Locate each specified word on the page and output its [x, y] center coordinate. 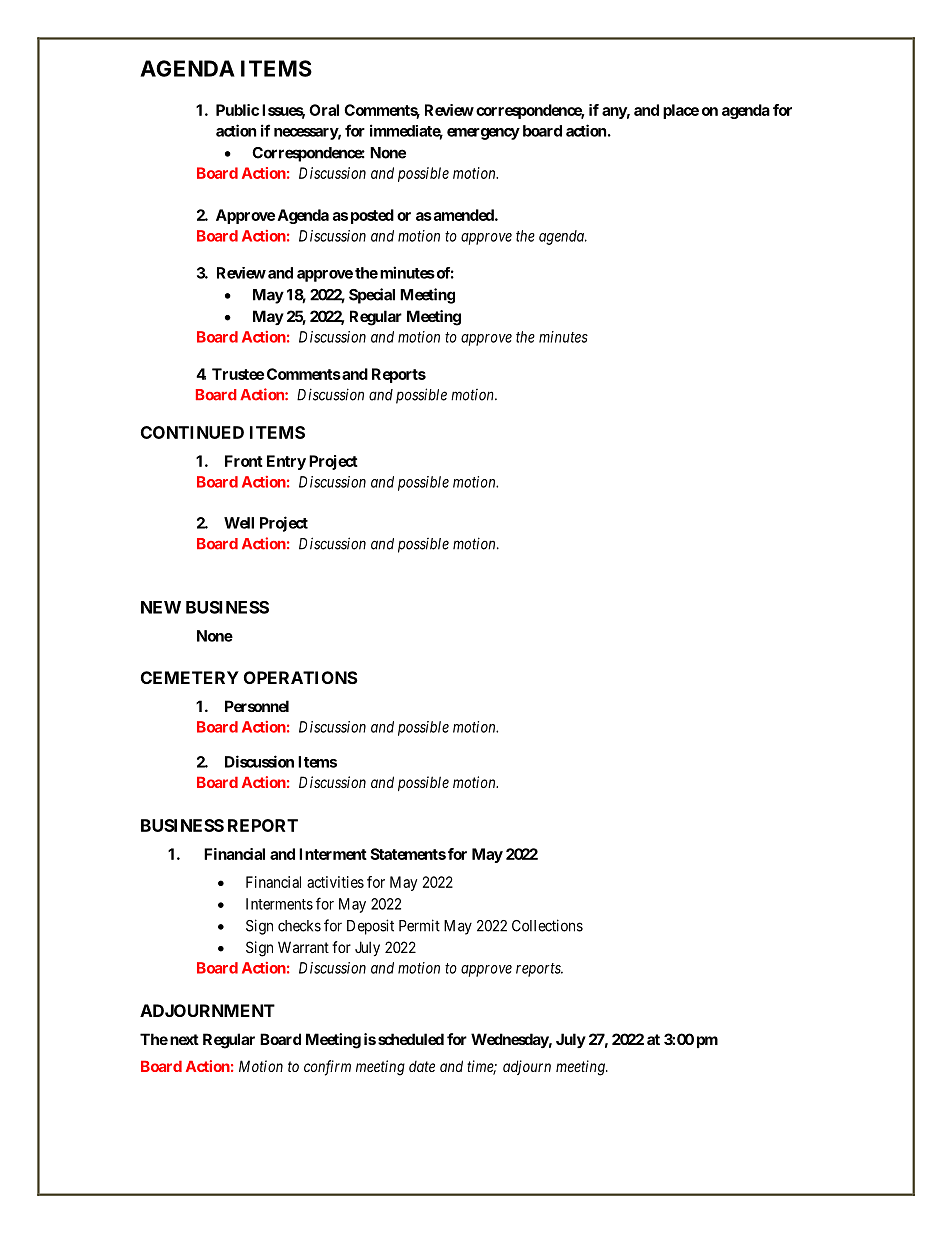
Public [237, 110]
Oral [324, 110]
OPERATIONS [301, 677]
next [184, 1039]
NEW [161, 607]
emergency [483, 134]
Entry [286, 462]
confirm [327, 1068]
